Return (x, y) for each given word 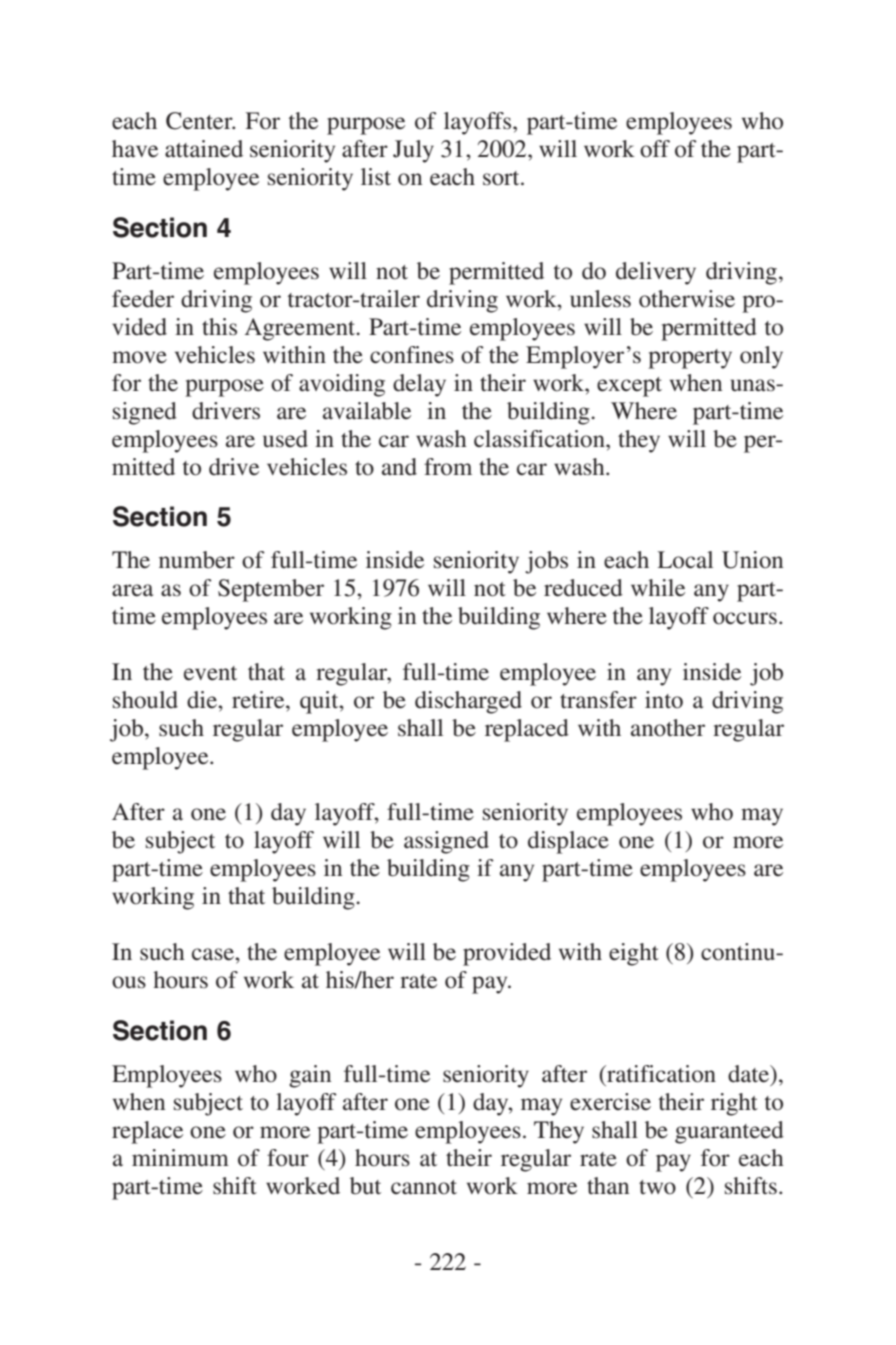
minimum (180, 1158)
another (668, 728)
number (197, 560)
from (448, 467)
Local (685, 560)
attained (204, 149)
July (413, 151)
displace (568, 842)
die (203, 700)
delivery (656, 273)
